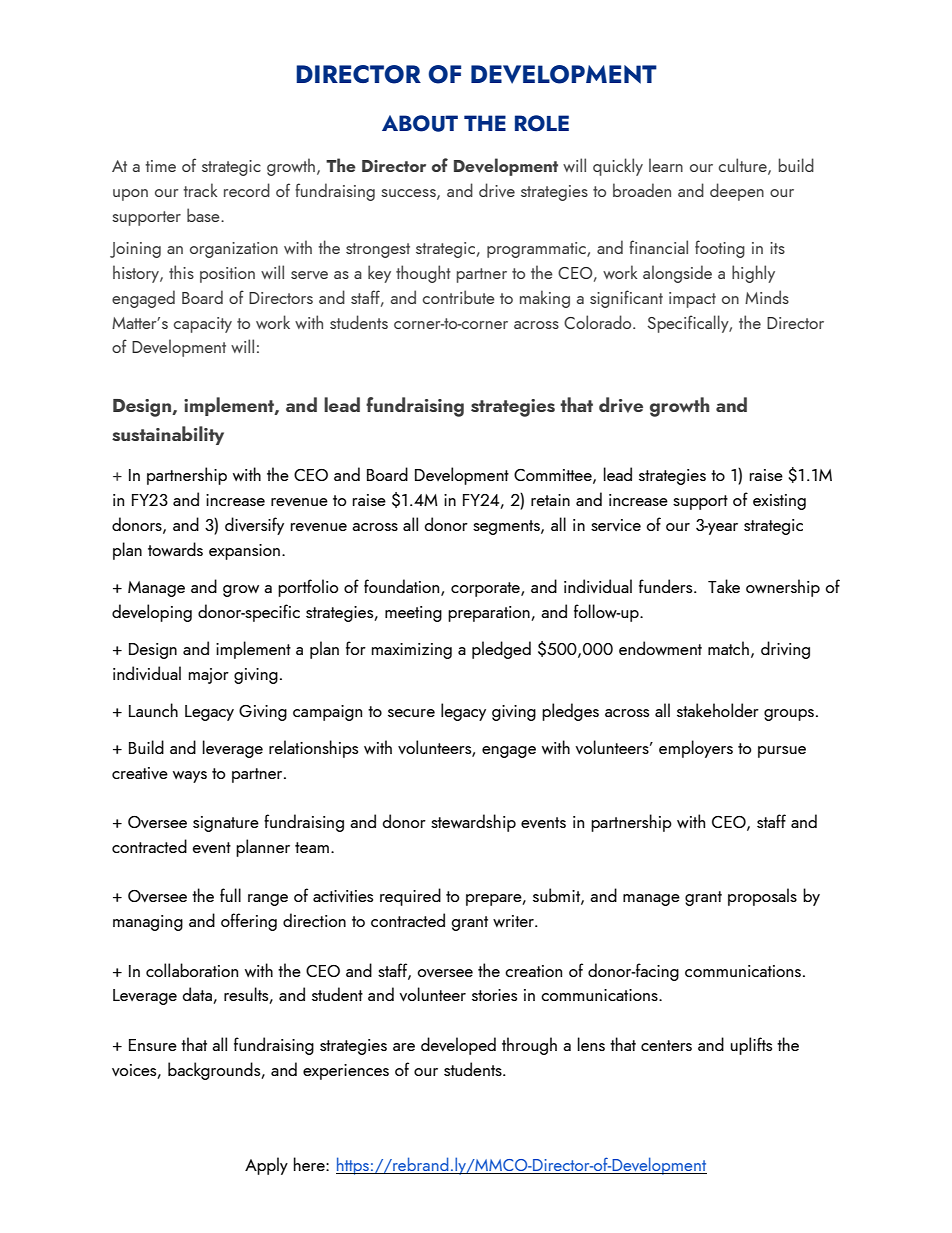  What do you see at coordinates (728, 648) in the image?
I see `match` at bounding box center [728, 648].
